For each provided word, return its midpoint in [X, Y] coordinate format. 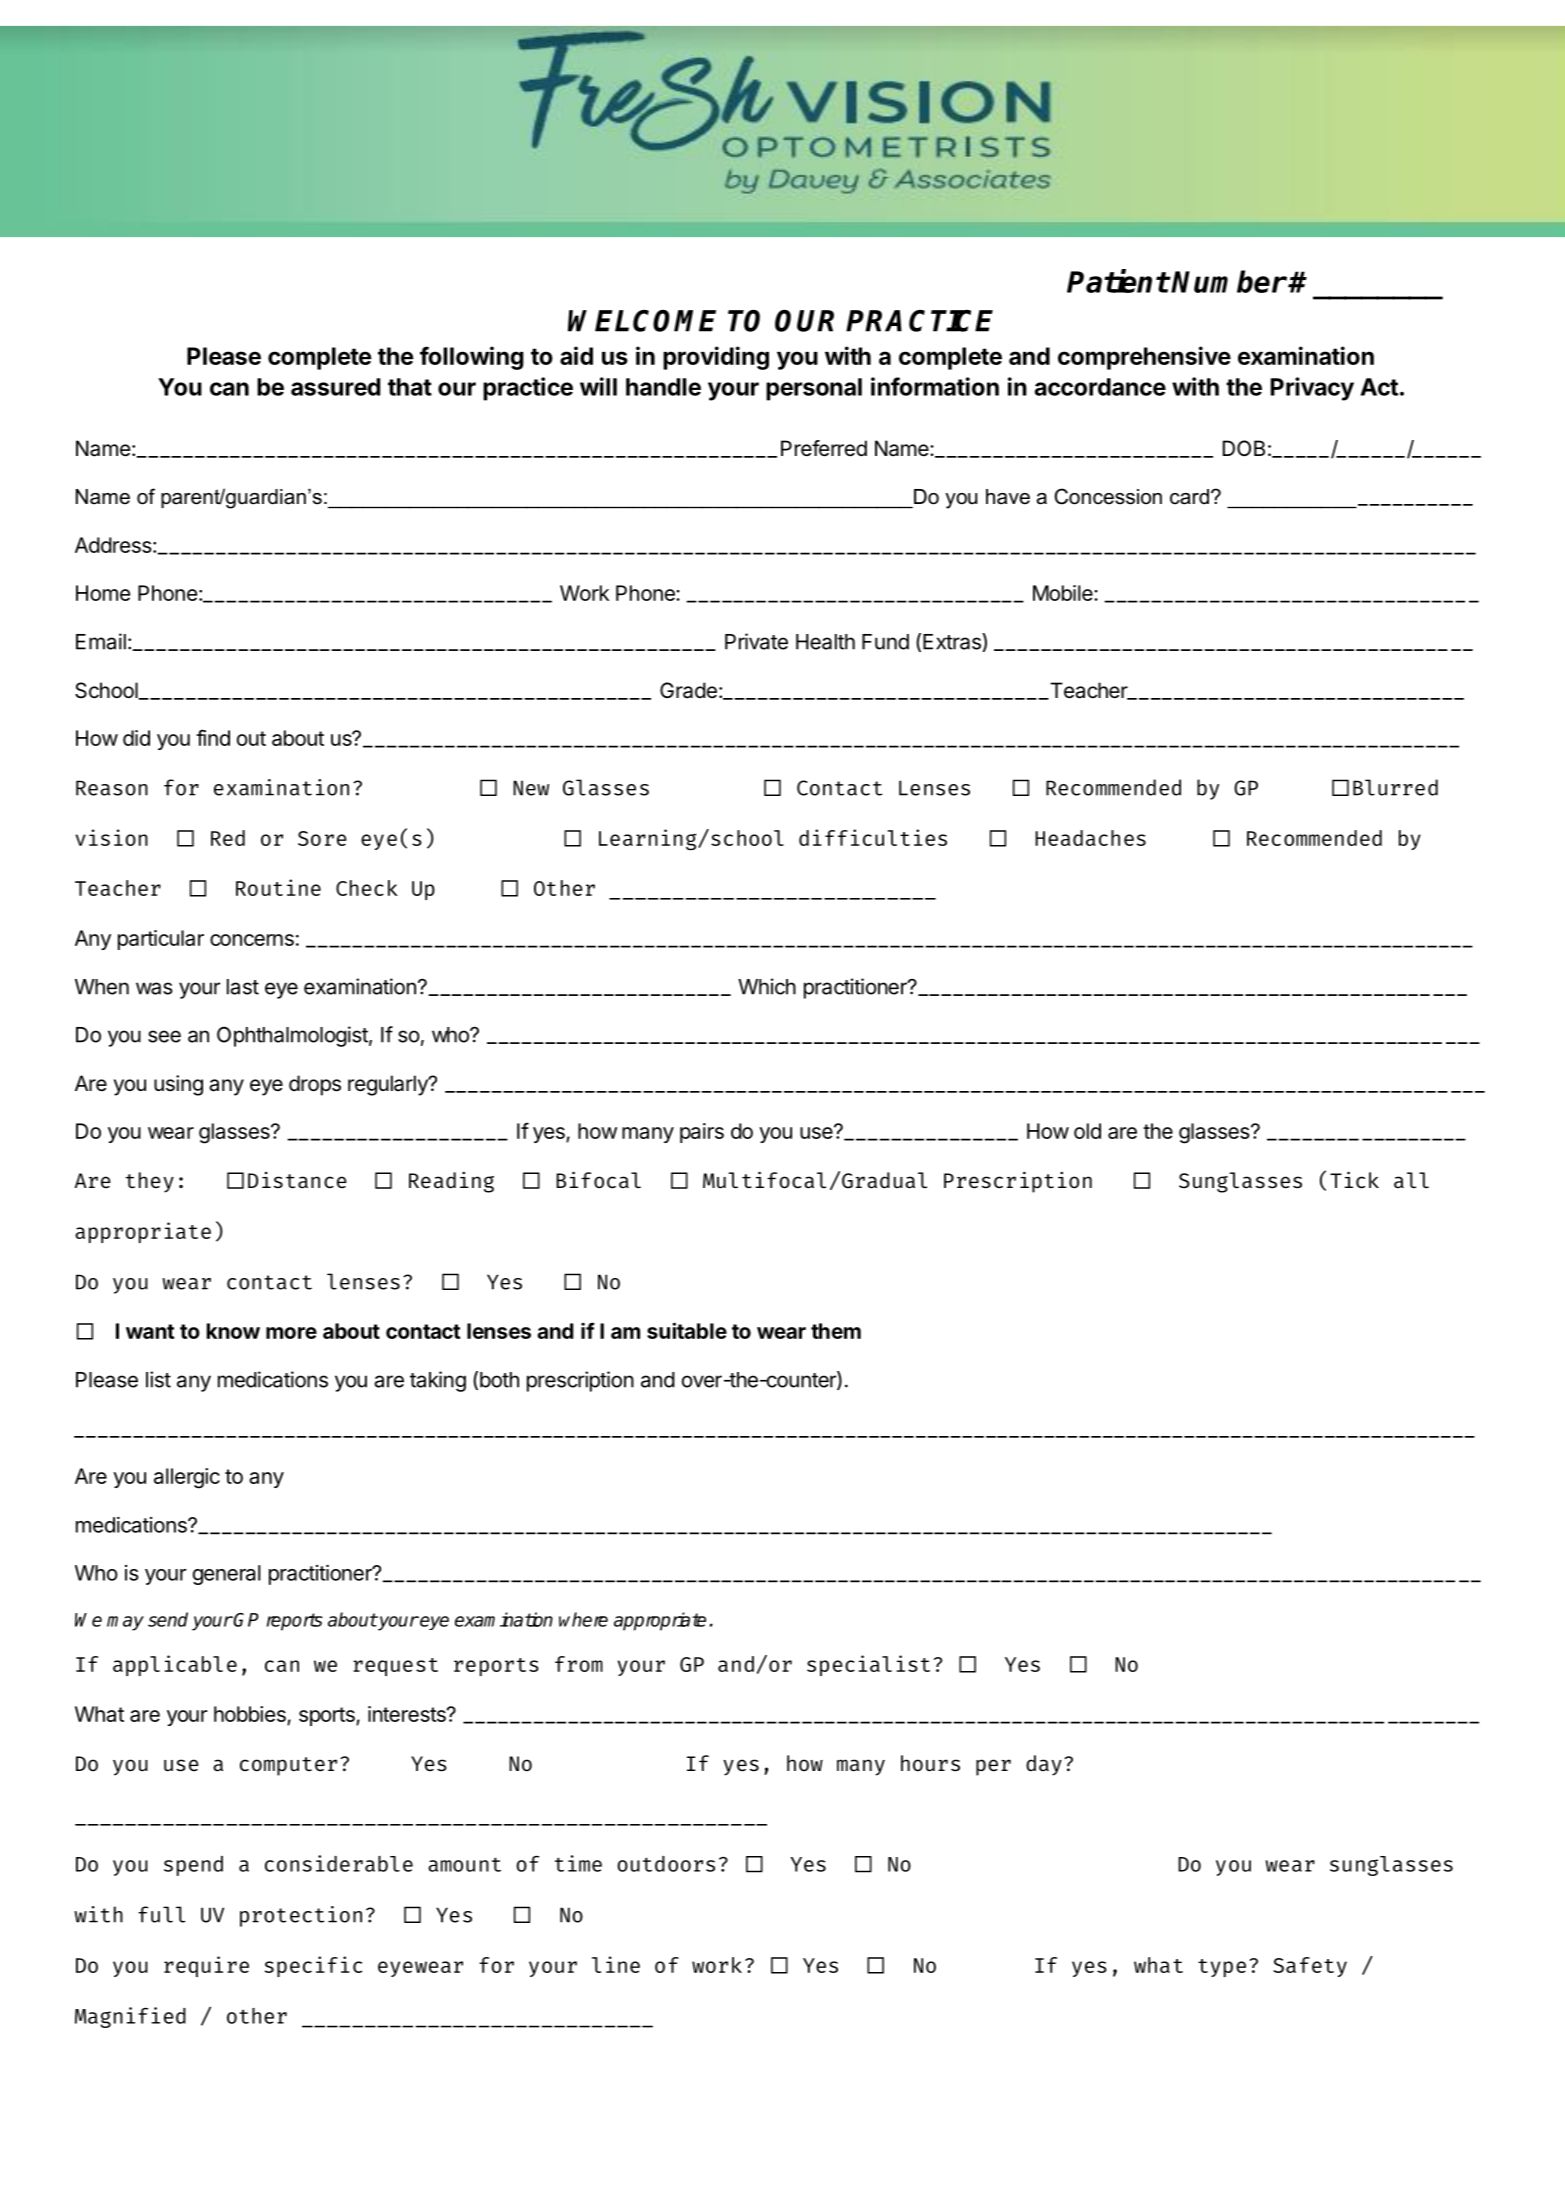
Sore [322, 838]
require [206, 1966]
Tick [1354, 1180]
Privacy [1312, 389]
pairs [702, 1133]
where [583, 1619]
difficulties [873, 837]
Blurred [1395, 787]
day [1044, 1765]
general [227, 1575]
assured [335, 387]
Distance [297, 1180]
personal [814, 389]
